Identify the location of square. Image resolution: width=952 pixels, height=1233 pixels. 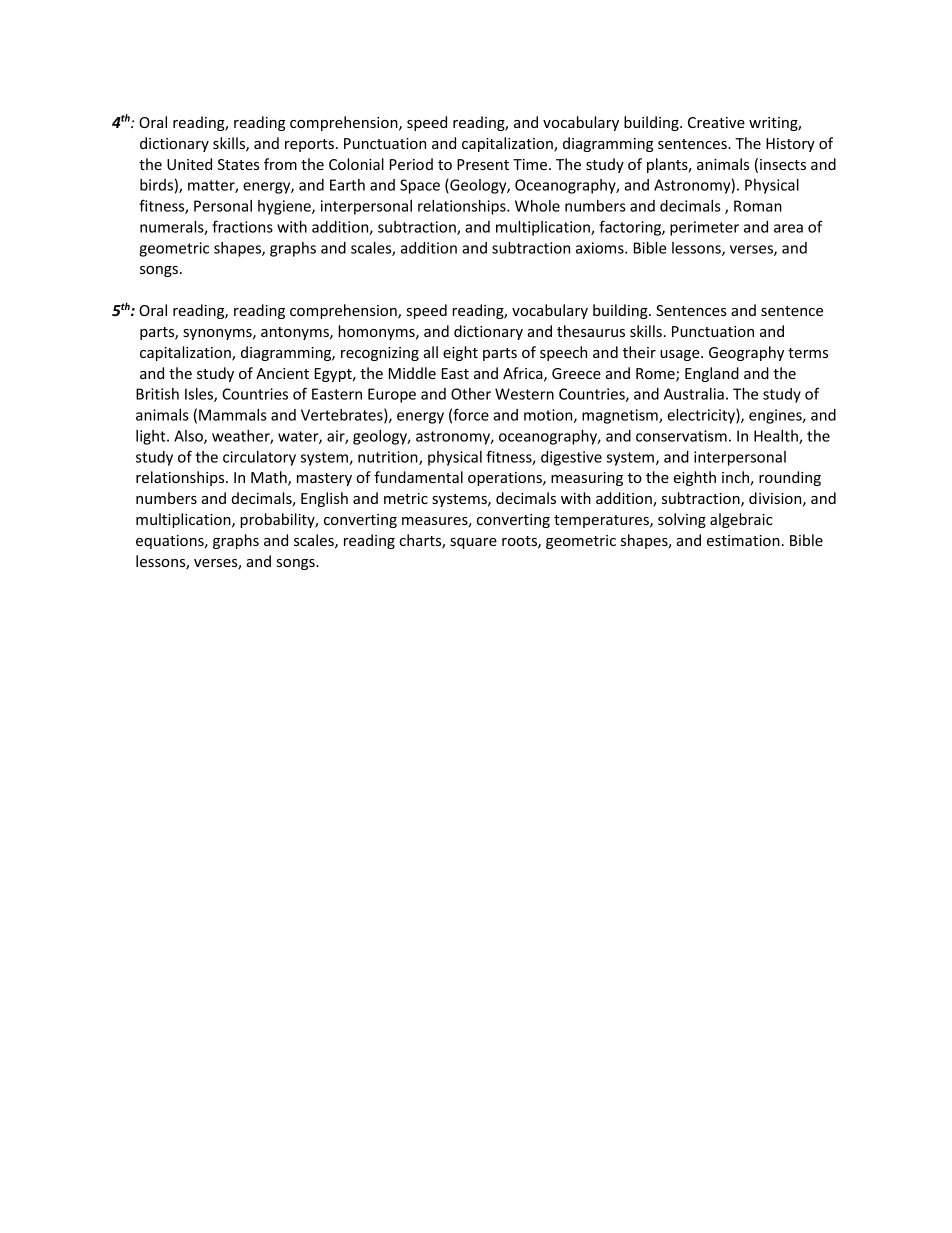
(473, 543).
